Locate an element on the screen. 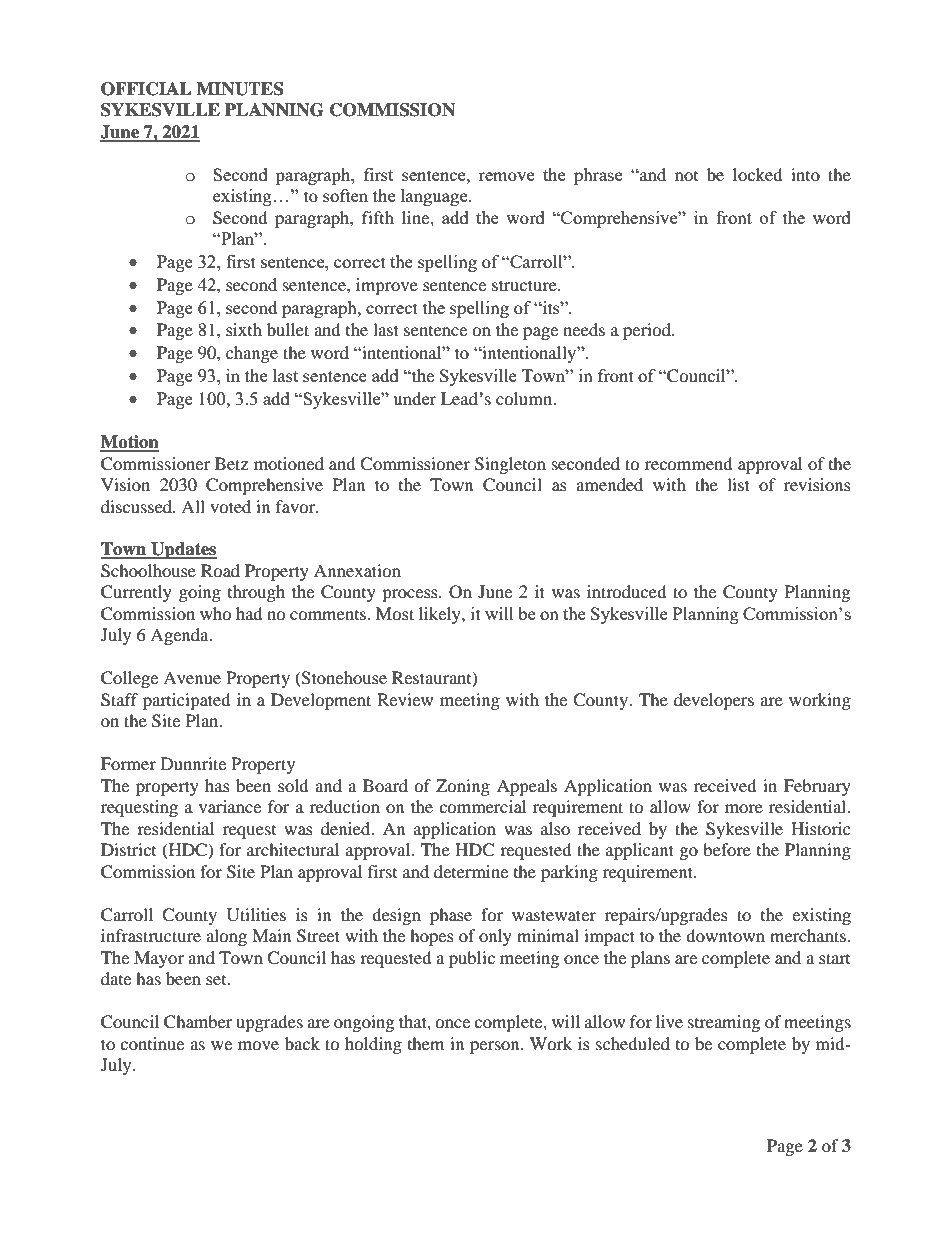  locked is located at coordinates (758, 174).
